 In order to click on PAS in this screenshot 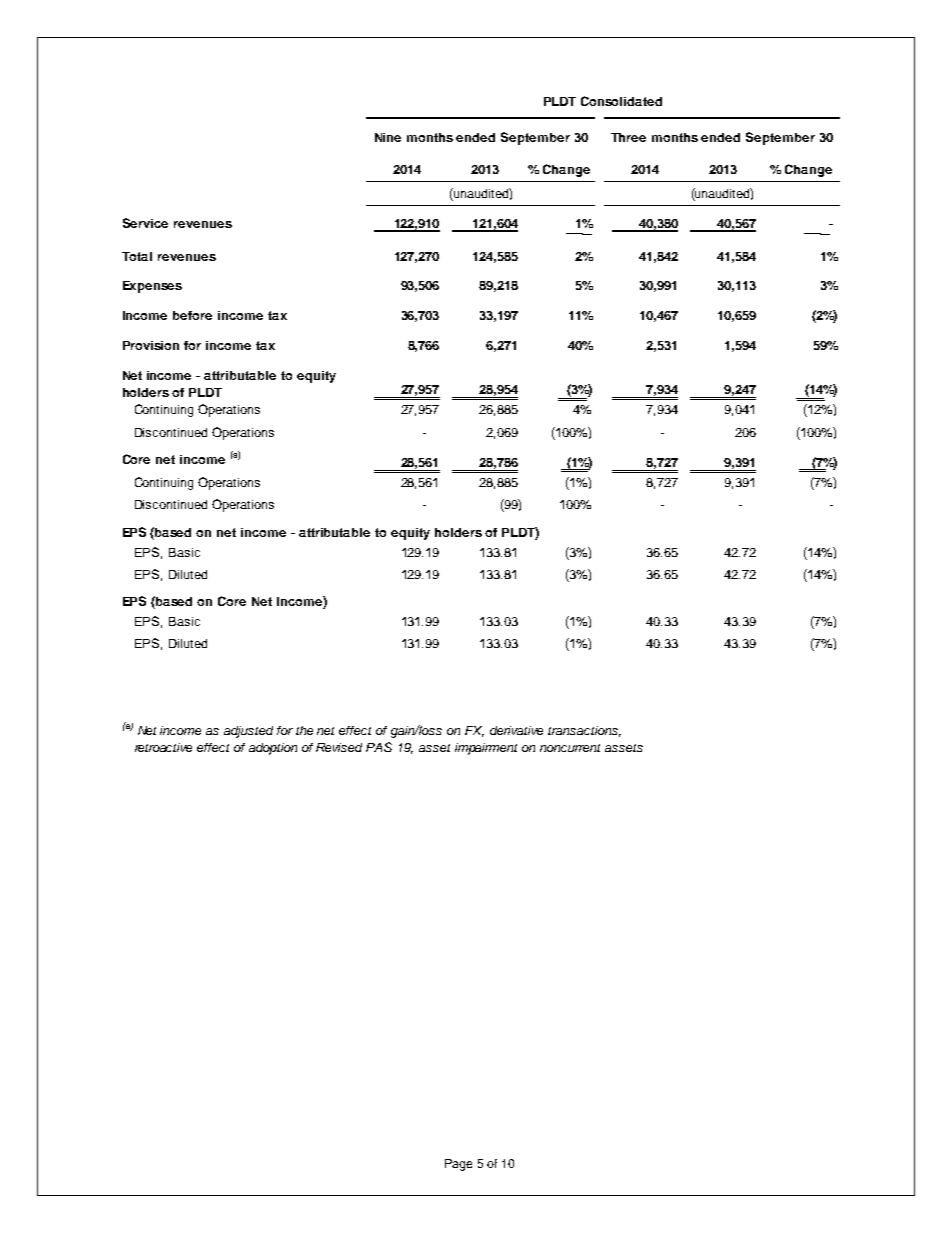, I will do `click(379, 747)`.
